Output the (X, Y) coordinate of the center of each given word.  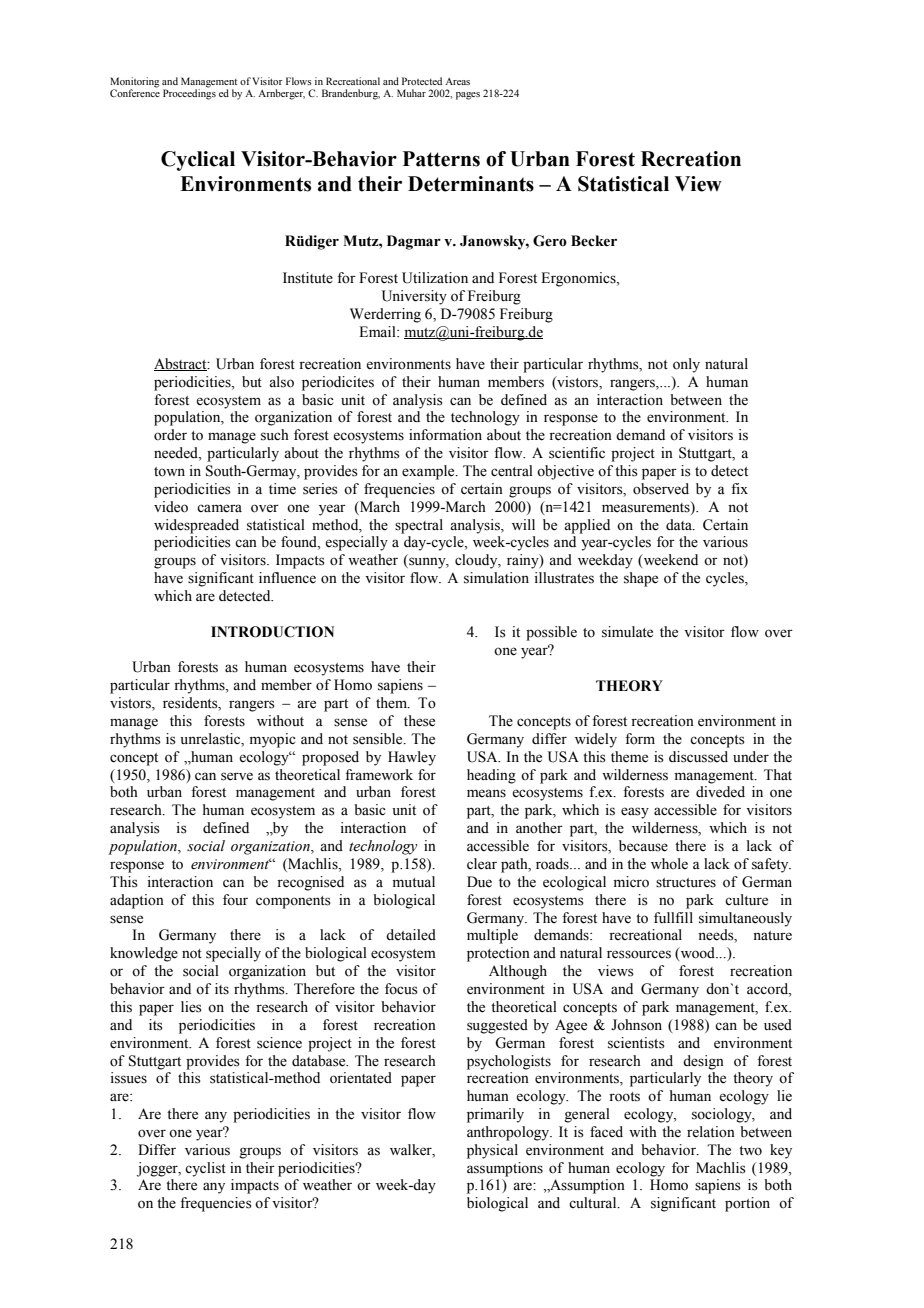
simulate (627, 632)
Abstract (181, 364)
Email (378, 331)
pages (468, 96)
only (686, 365)
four (235, 900)
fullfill (673, 917)
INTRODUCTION (272, 632)
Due (479, 882)
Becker (594, 241)
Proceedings (189, 93)
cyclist (205, 1169)
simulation (496, 578)
